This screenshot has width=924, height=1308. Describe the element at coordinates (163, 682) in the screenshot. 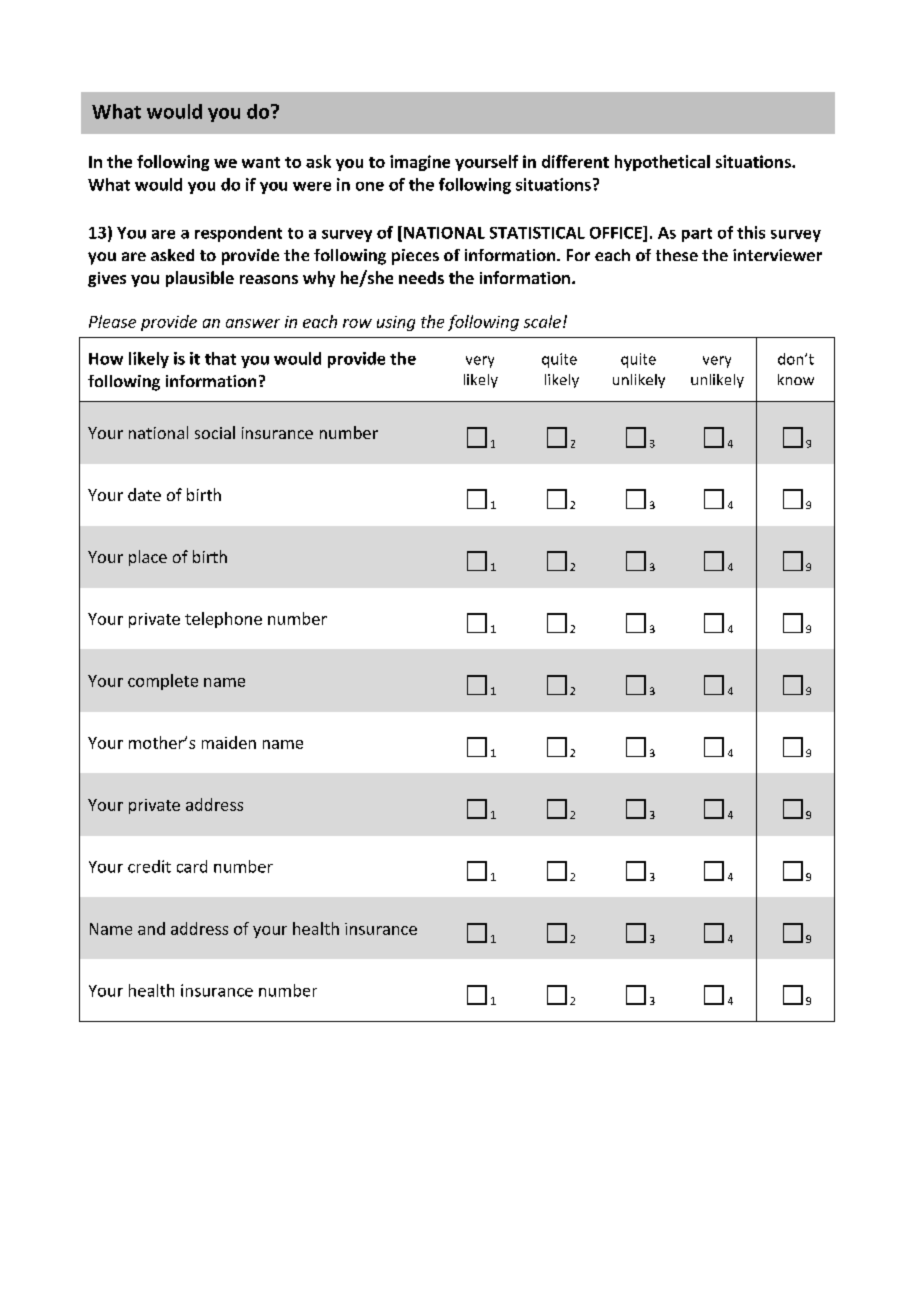

I see `complete` at that location.
